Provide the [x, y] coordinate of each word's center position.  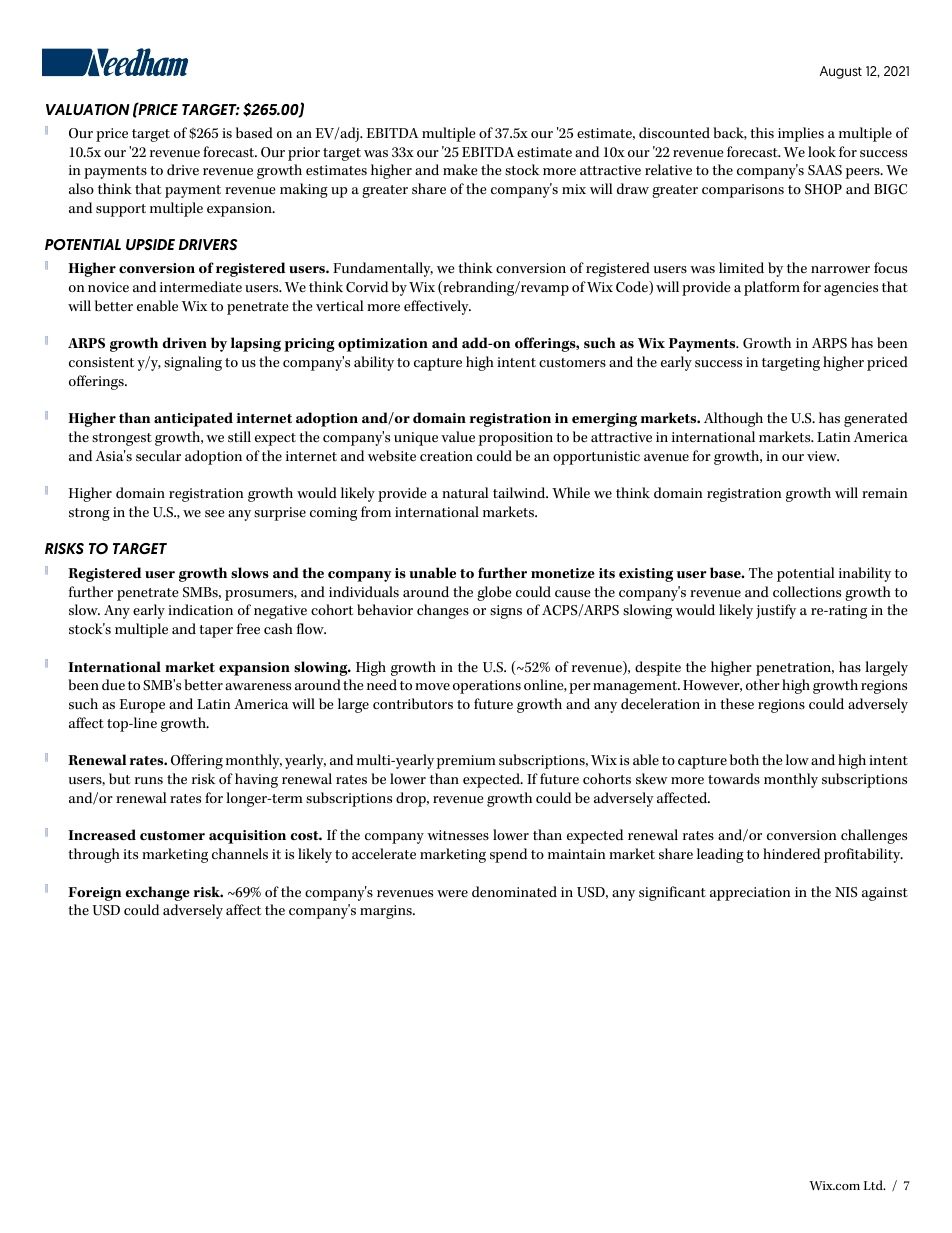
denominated [514, 892]
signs [506, 612]
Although [733, 419]
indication [200, 609]
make [460, 170]
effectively [437, 307]
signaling [193, 363]
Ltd [874, 1185]
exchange [158, 893]
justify [776, 611]
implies [801, 134]
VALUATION [88, 109]
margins [387, 912]
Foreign [95, 894]
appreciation [750, 894]
